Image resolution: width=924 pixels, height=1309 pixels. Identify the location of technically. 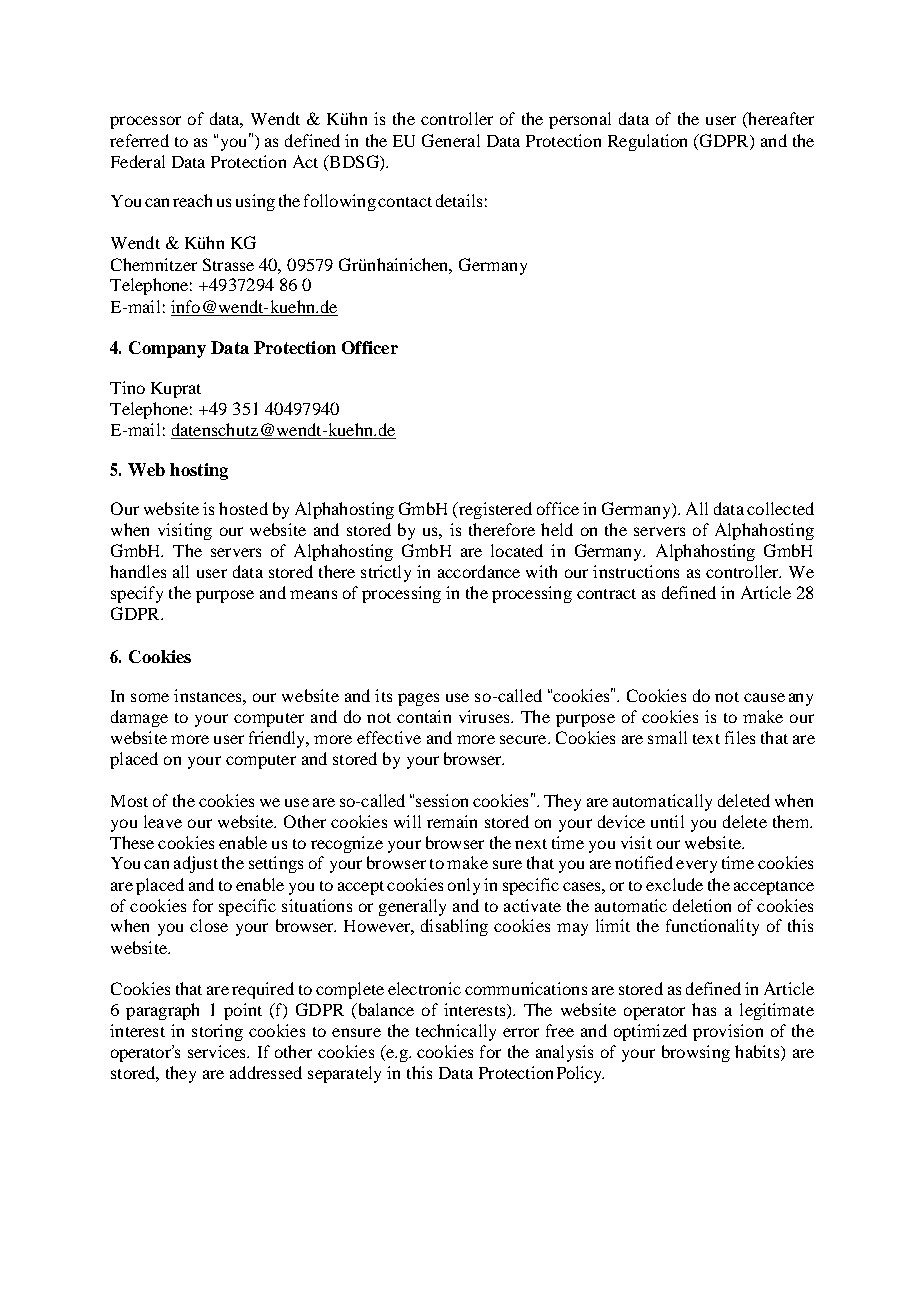
(456, 1032).
